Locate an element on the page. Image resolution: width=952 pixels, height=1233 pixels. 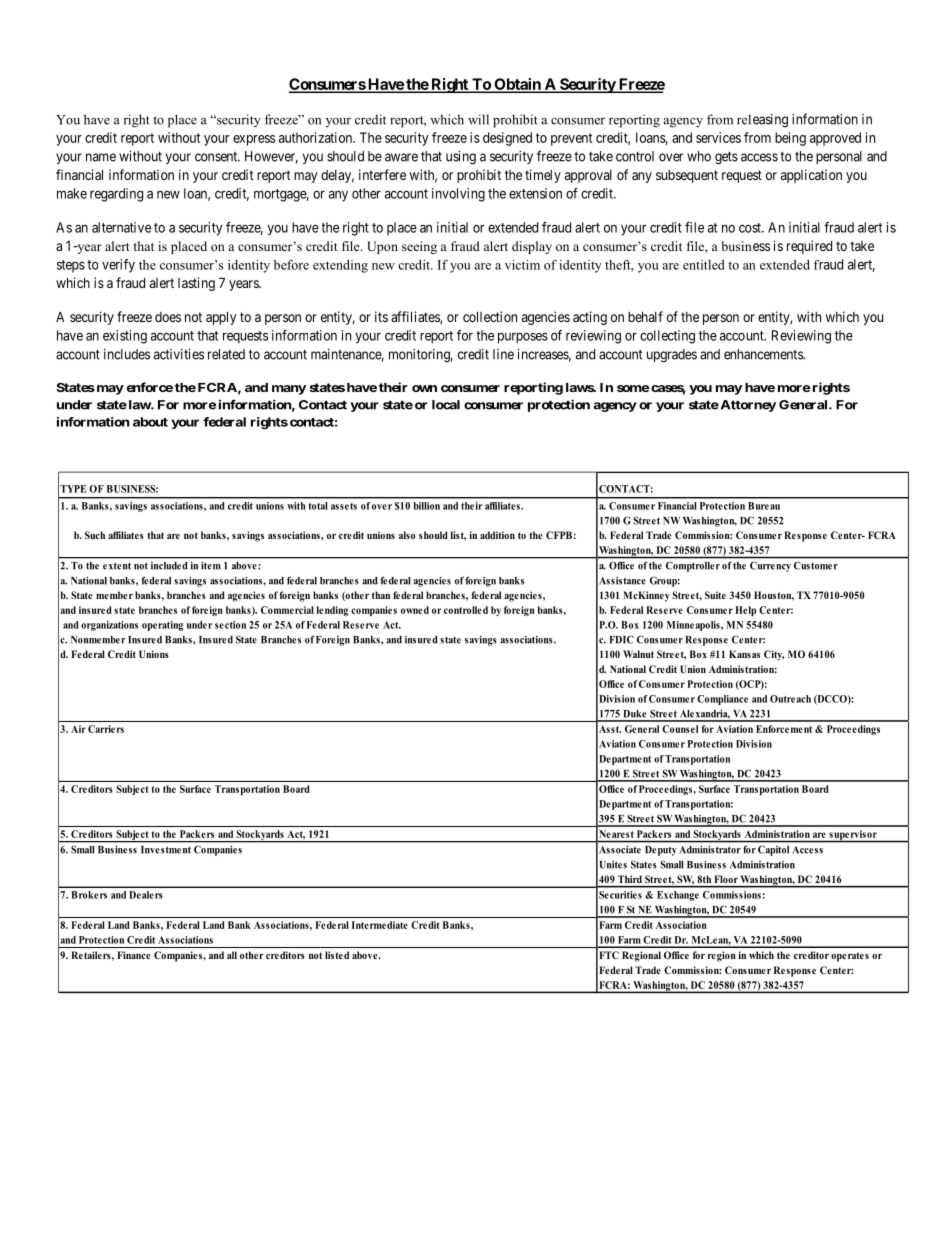
owned is located at coordinates (415, 610).
